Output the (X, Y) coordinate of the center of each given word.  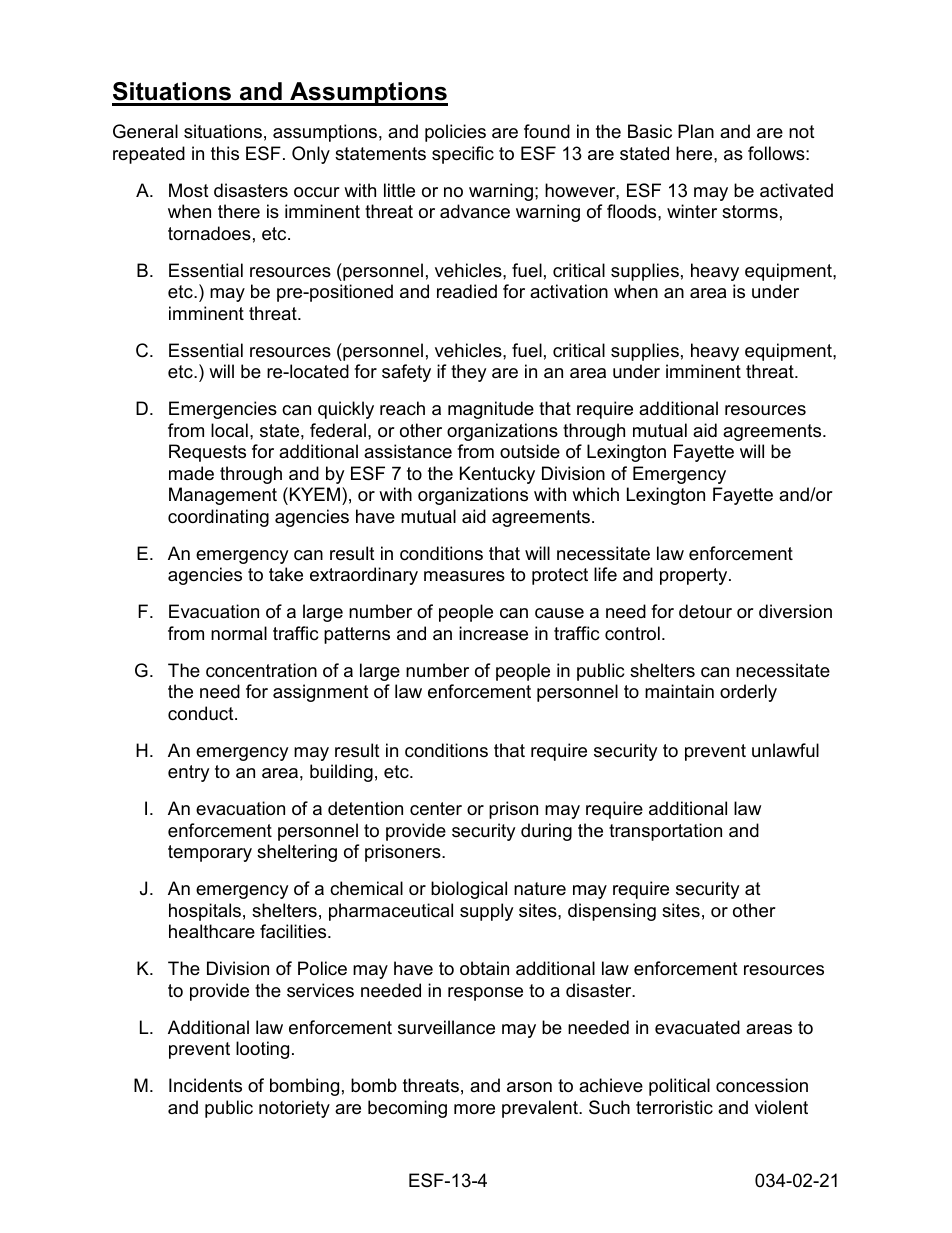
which (595, 494)
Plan (696, 131)
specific (463, 155)
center (436, 809)
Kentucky (497, 475)
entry (189, 773)
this (225, 153)
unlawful (785, 750)
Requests (207, 453)
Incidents (205, 1085)
